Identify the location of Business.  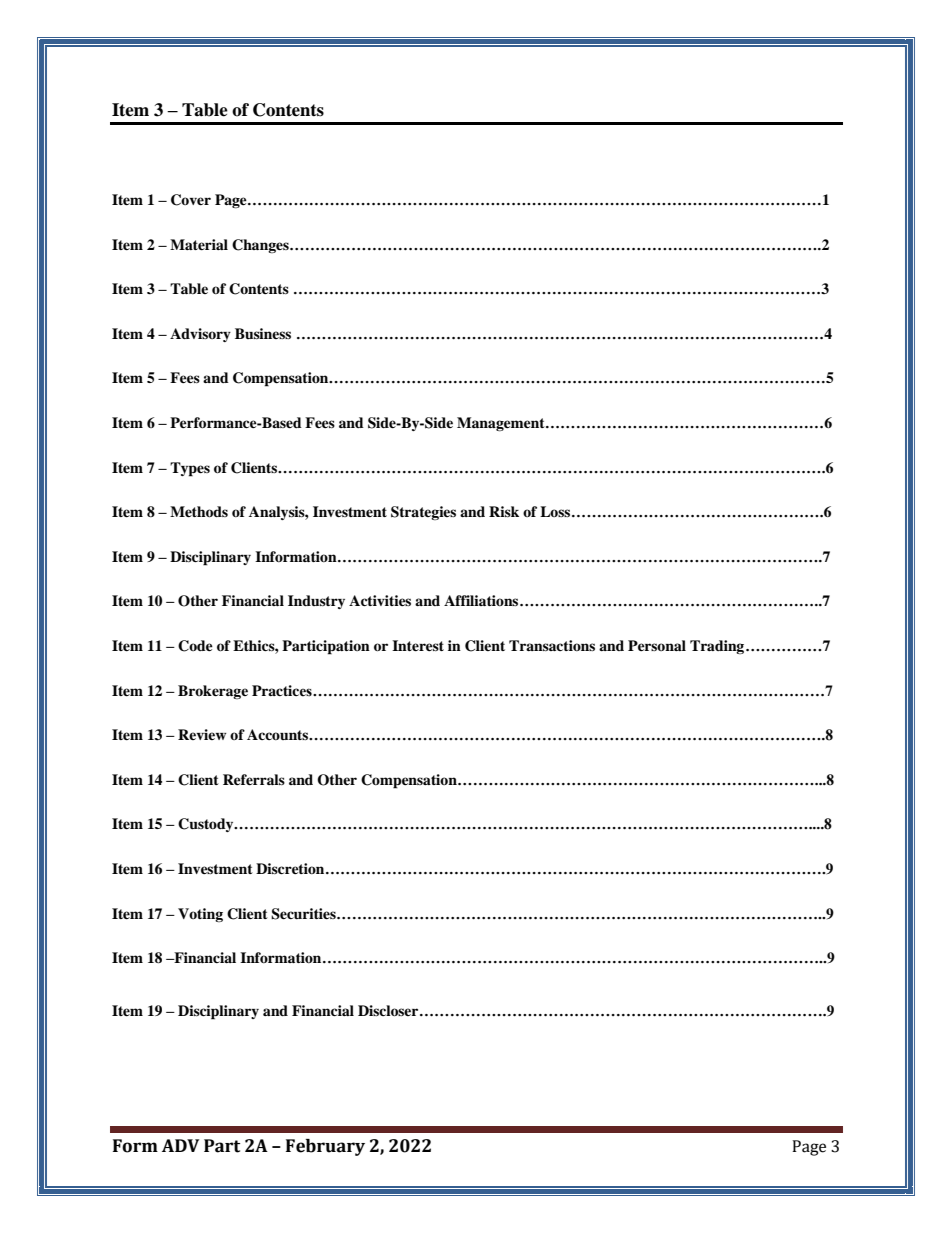
(263, 333).
